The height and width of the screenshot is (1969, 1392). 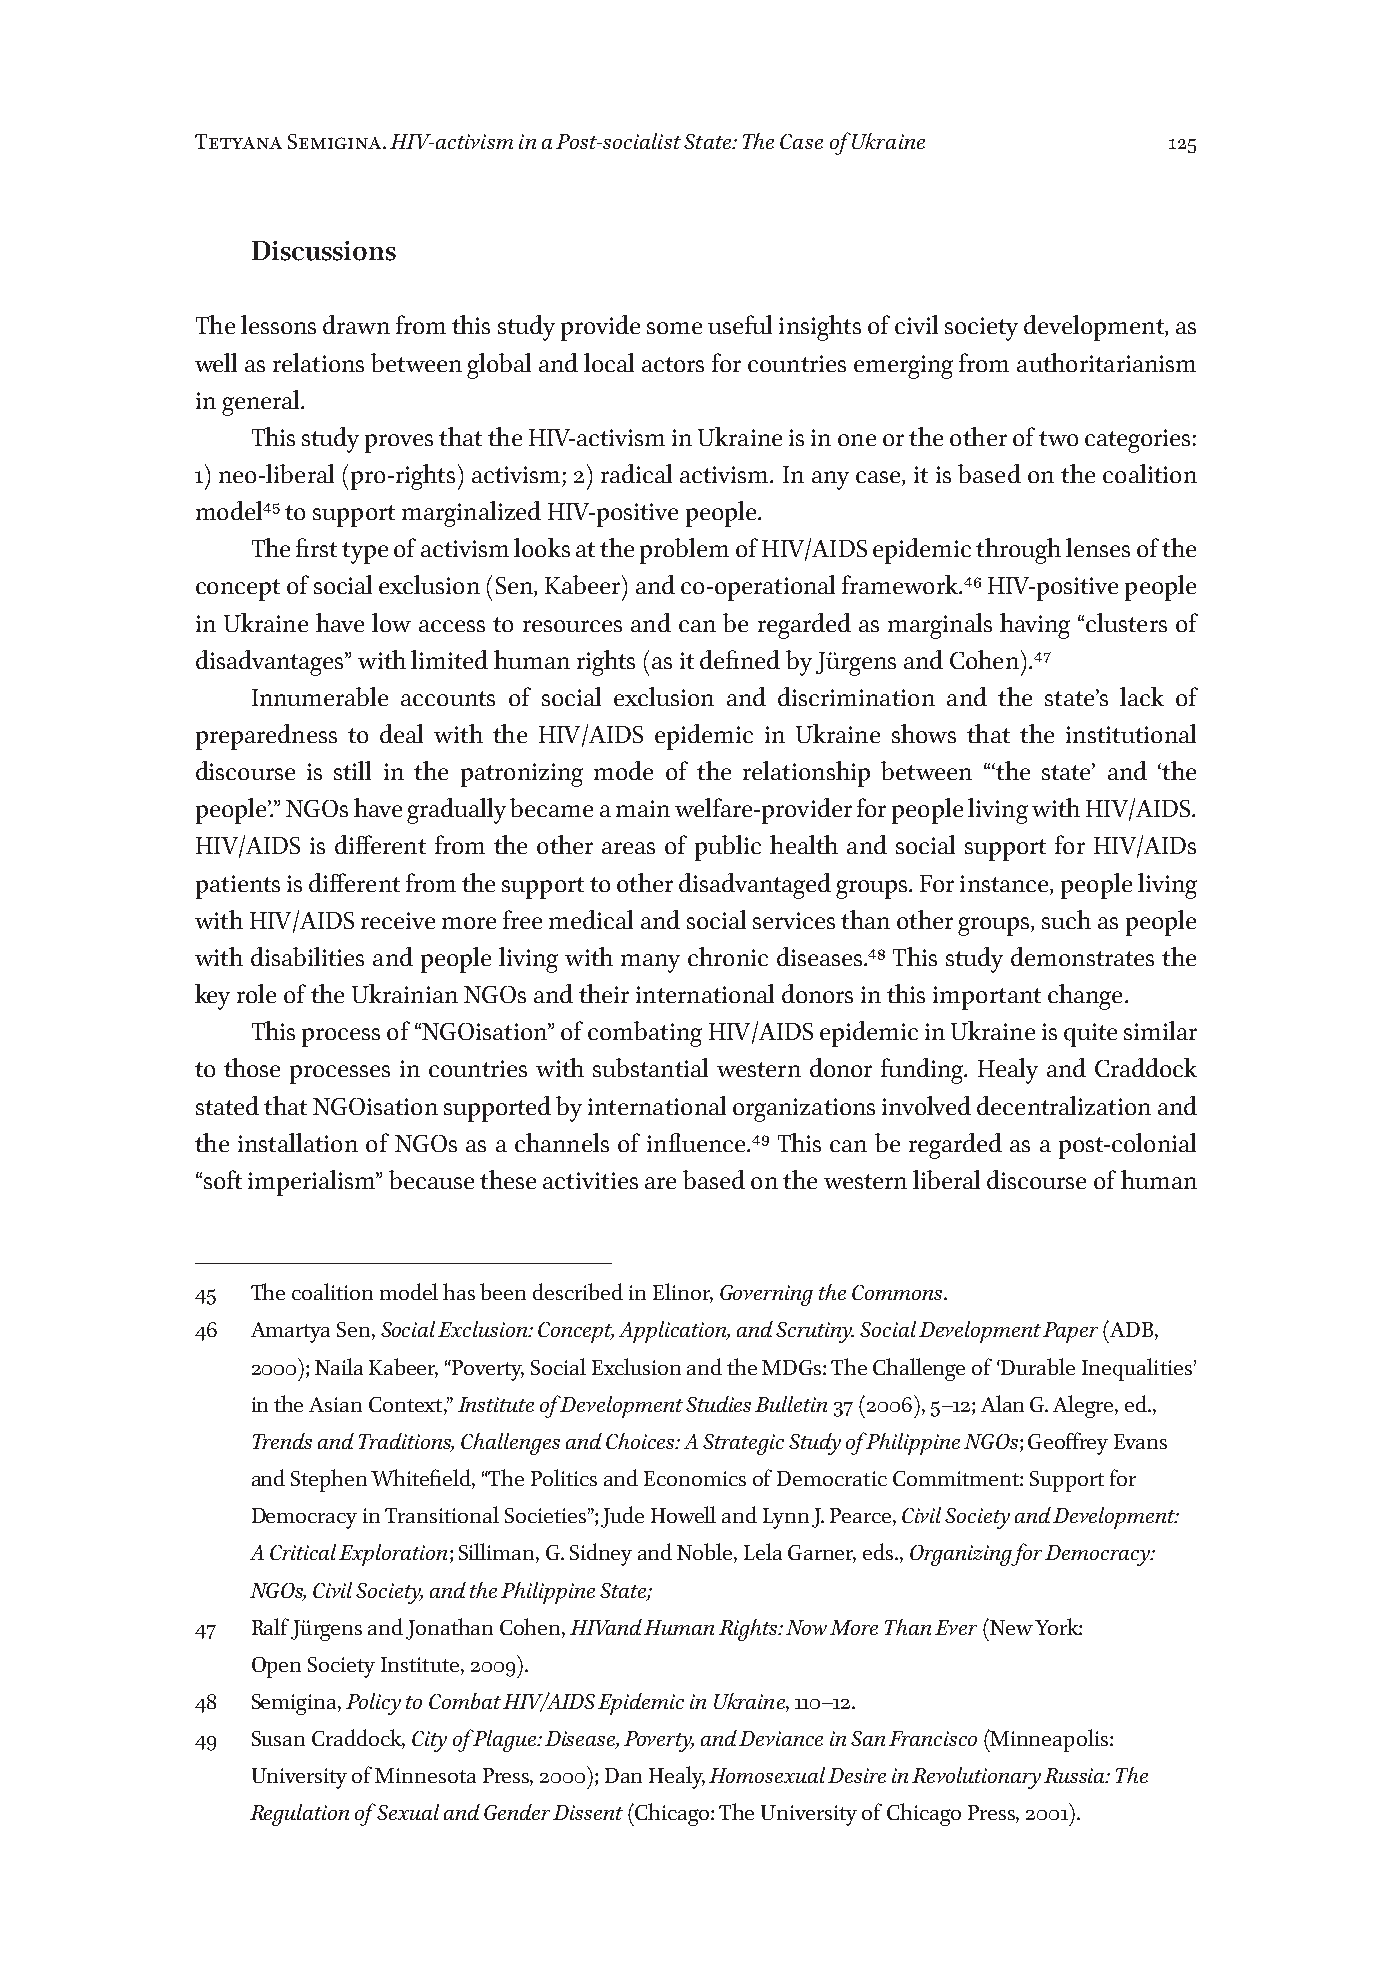 I want to click on Susan, so click(x=278, y=1738).
